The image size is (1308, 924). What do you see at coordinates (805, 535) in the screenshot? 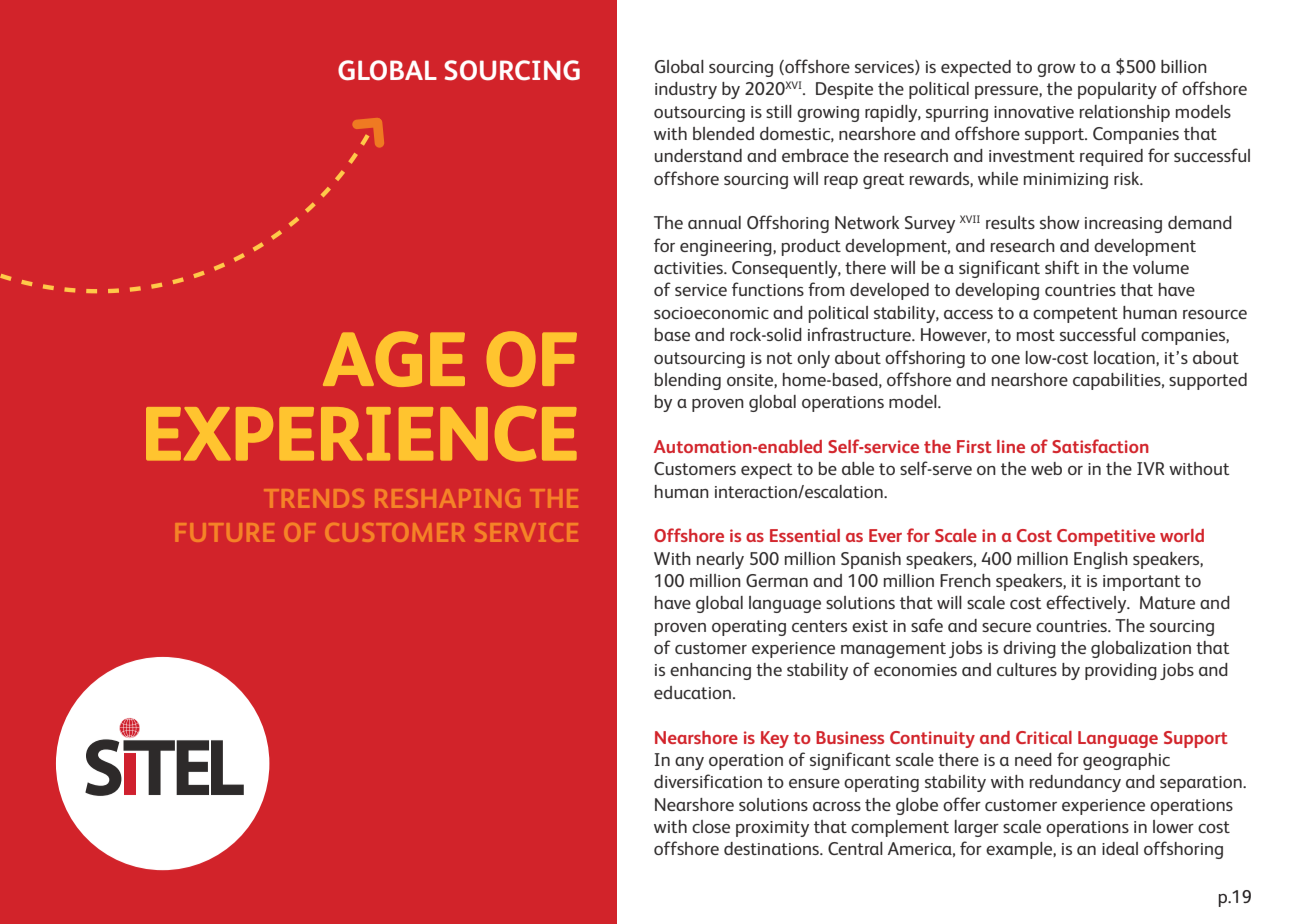
I see `Essential` at bounding box center [805, 535].
